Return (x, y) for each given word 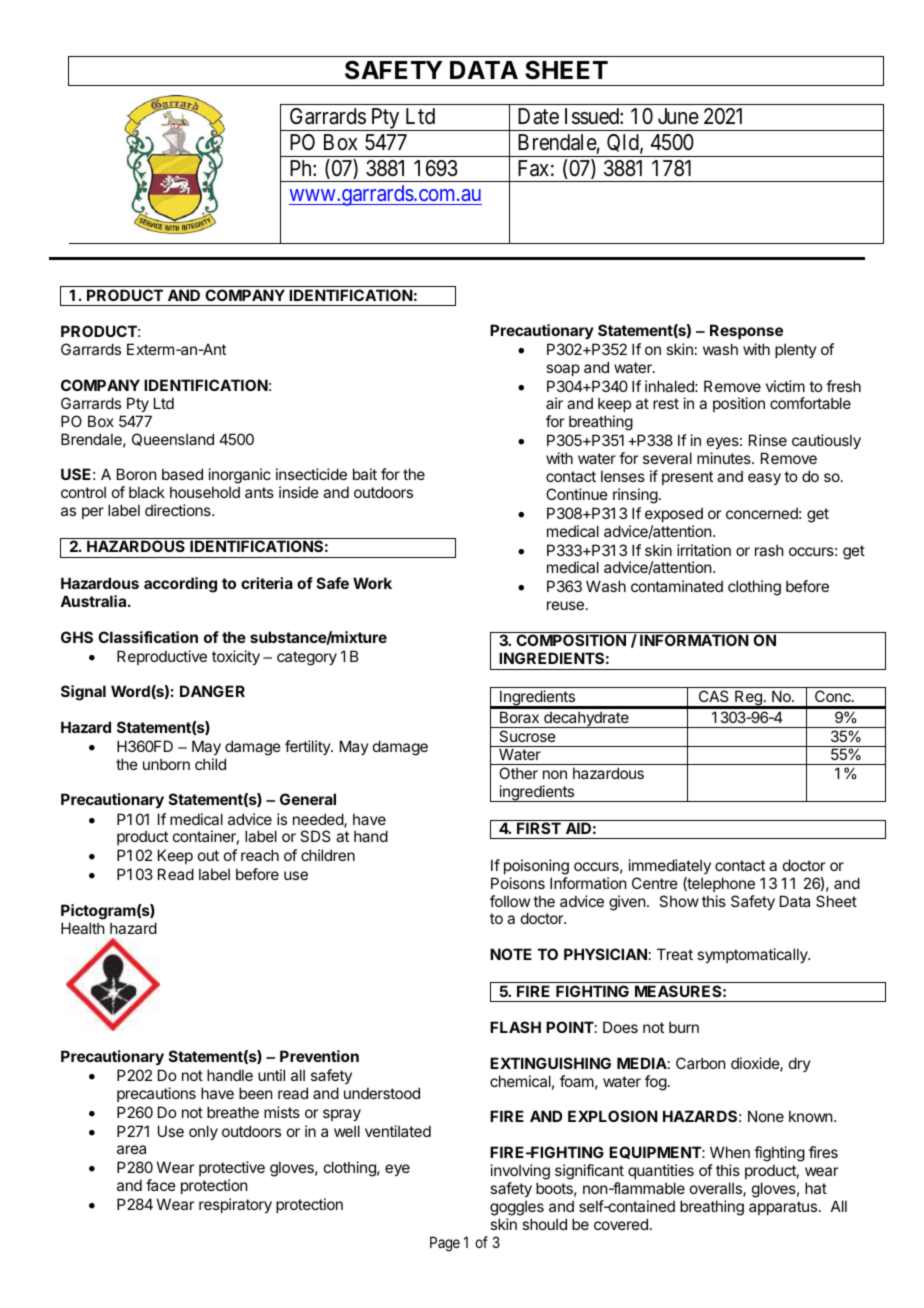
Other (518, 773)
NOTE (511, 954)
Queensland (173, 439)
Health (83, 928)
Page (445, 1244)
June (678, 116)
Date (538, 116)
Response (746, 331)
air (554, 403)
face (161, 1185)
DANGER (212, 691)
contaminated (677, 586)
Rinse (768, 440)
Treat (675, 954)
